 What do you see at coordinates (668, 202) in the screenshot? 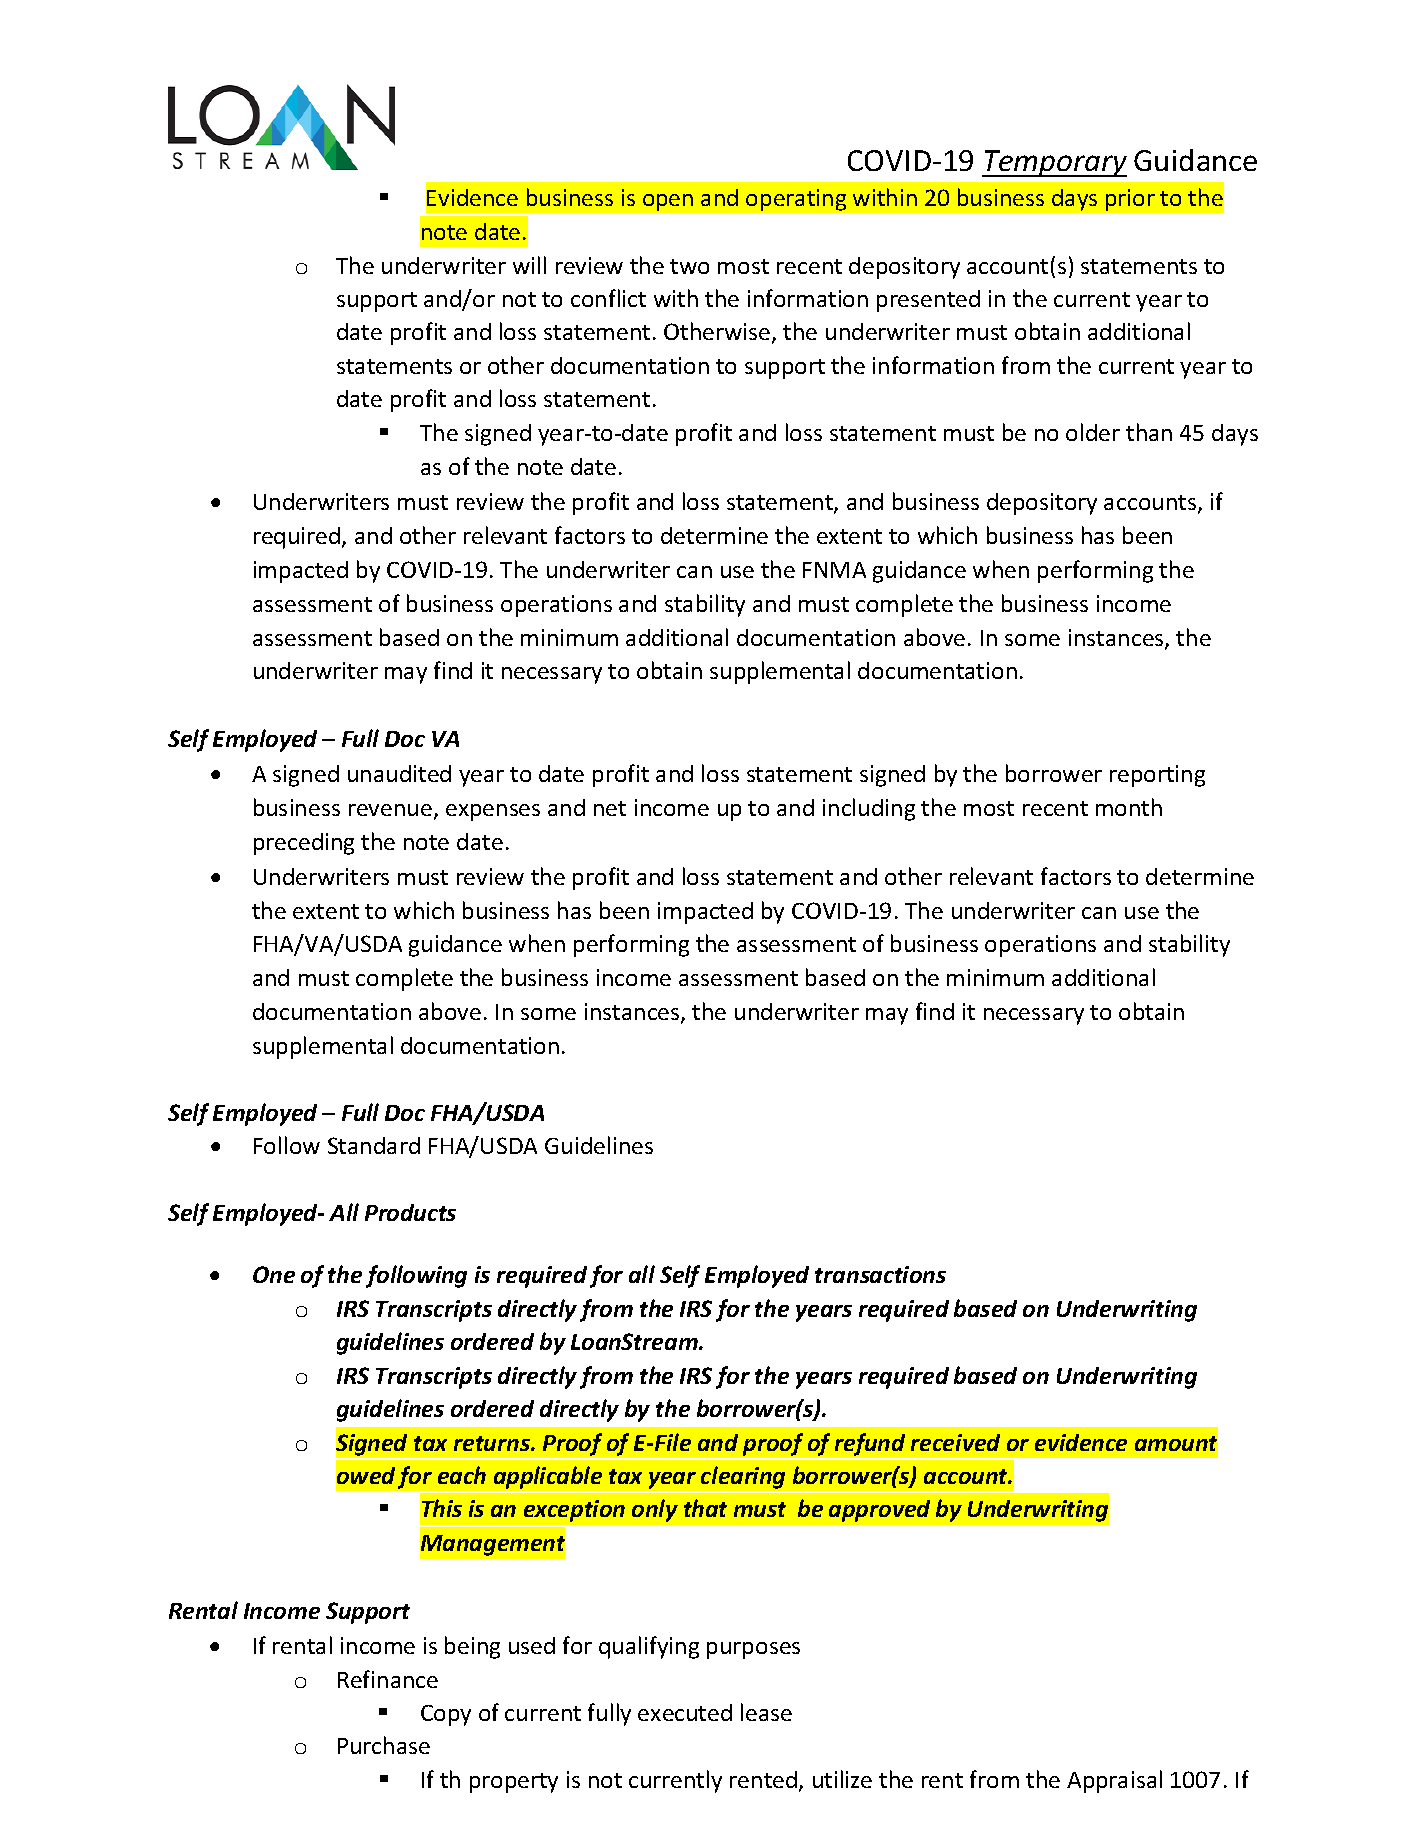
I see `open` at bounding box center [668, 202].
